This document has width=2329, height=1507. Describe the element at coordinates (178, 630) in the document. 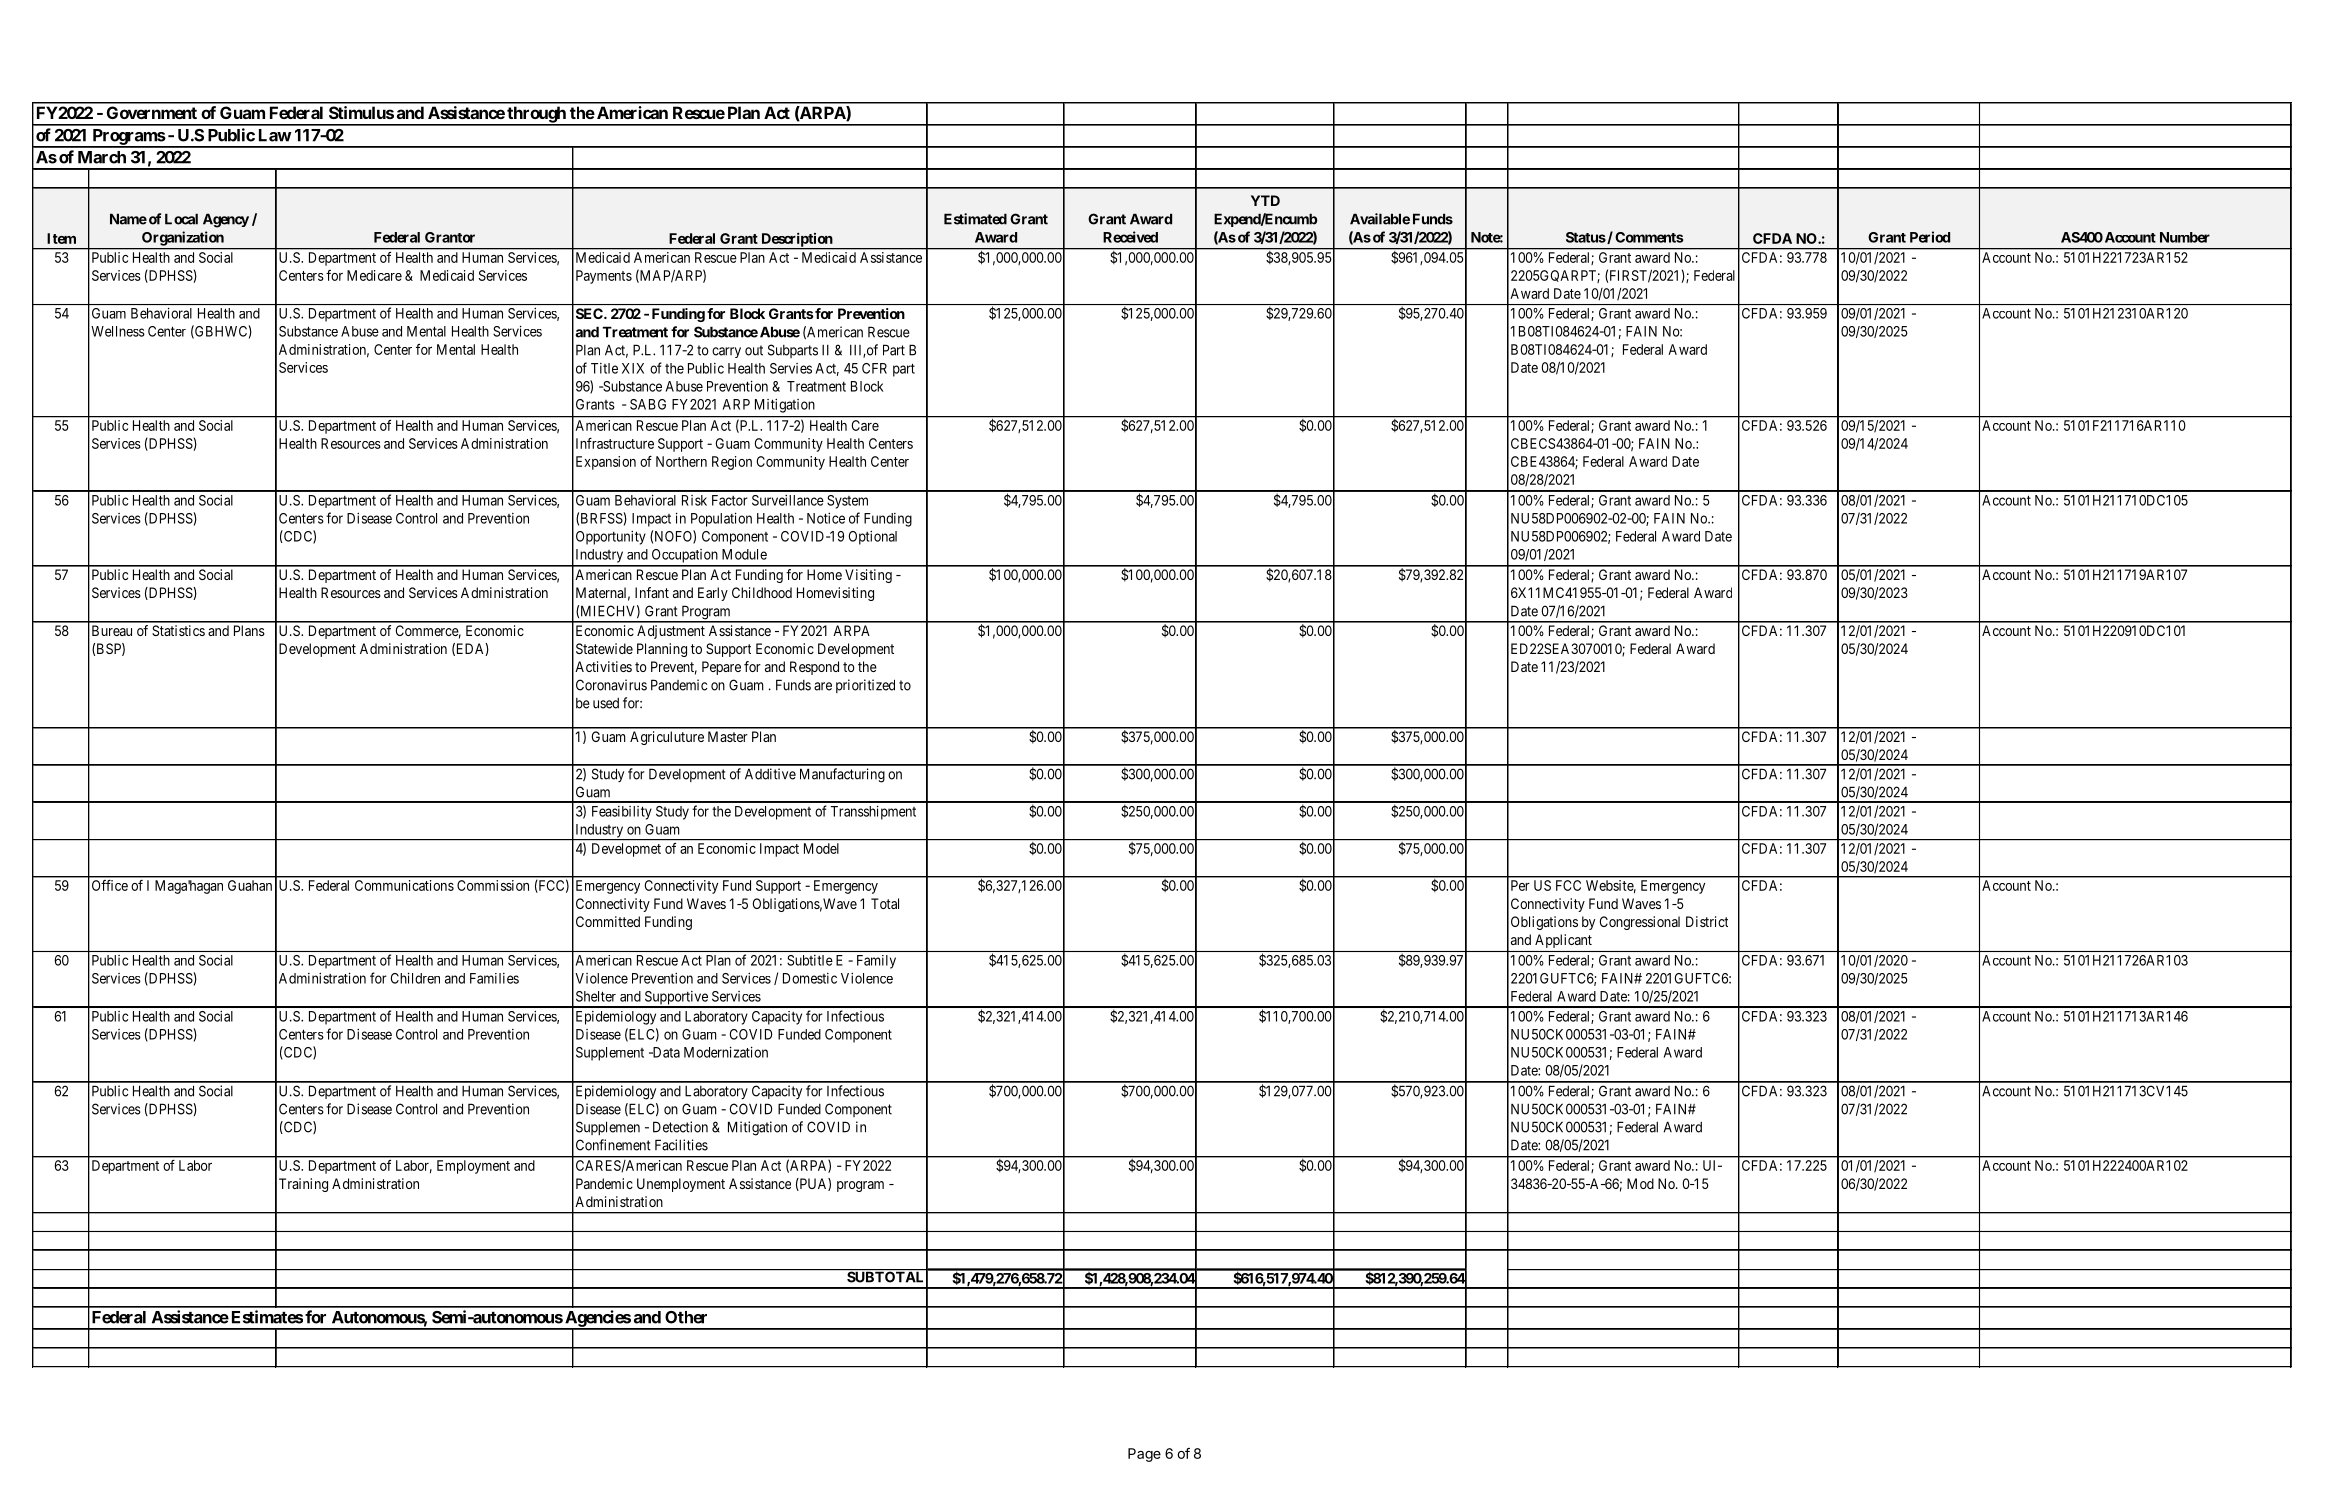

I see `Statistics` at that location.
